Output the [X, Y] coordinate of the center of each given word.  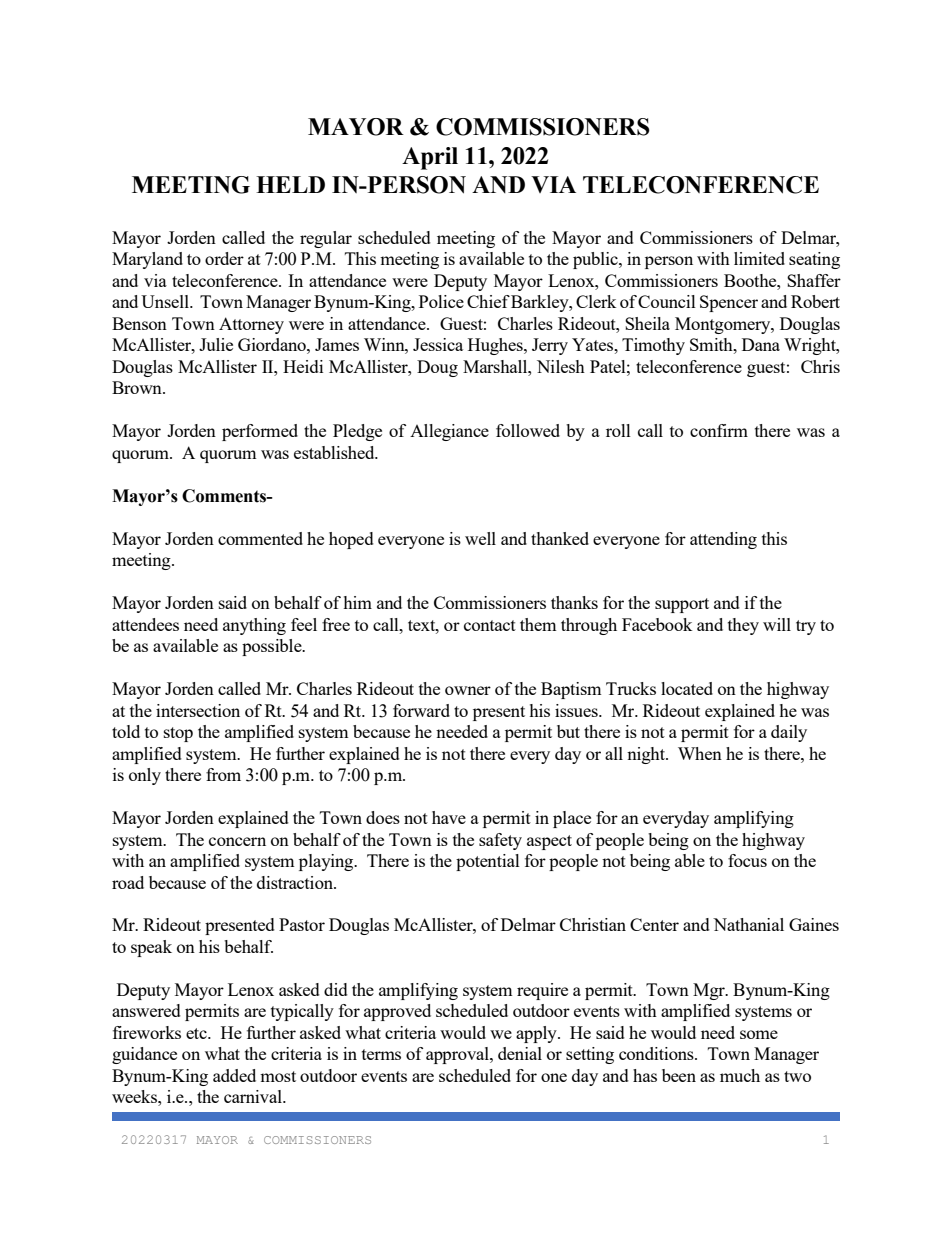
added [234, 1075]
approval [458, 1055]
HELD [290, 184]
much [740, 1075]
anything [254, 626]
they [743, 626]
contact [490, 625]
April [430, 158]
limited [759, 258]
